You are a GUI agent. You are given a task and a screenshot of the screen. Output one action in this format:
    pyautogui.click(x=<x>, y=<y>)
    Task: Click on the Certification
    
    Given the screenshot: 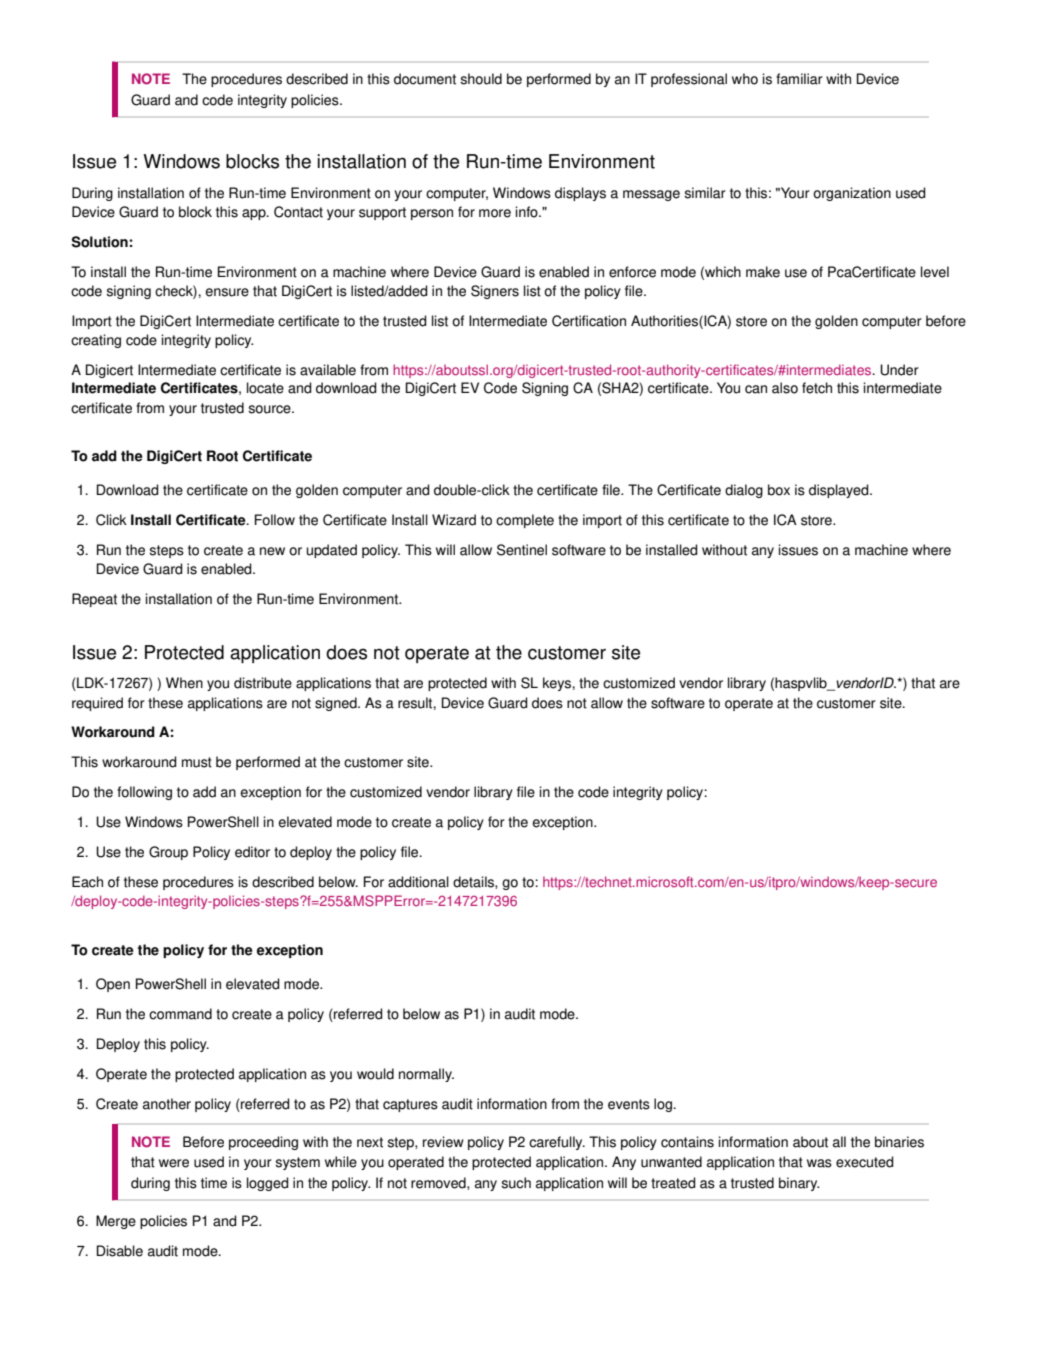 What is the action you would take?
    pyautogui.click(x=589, y=321)
